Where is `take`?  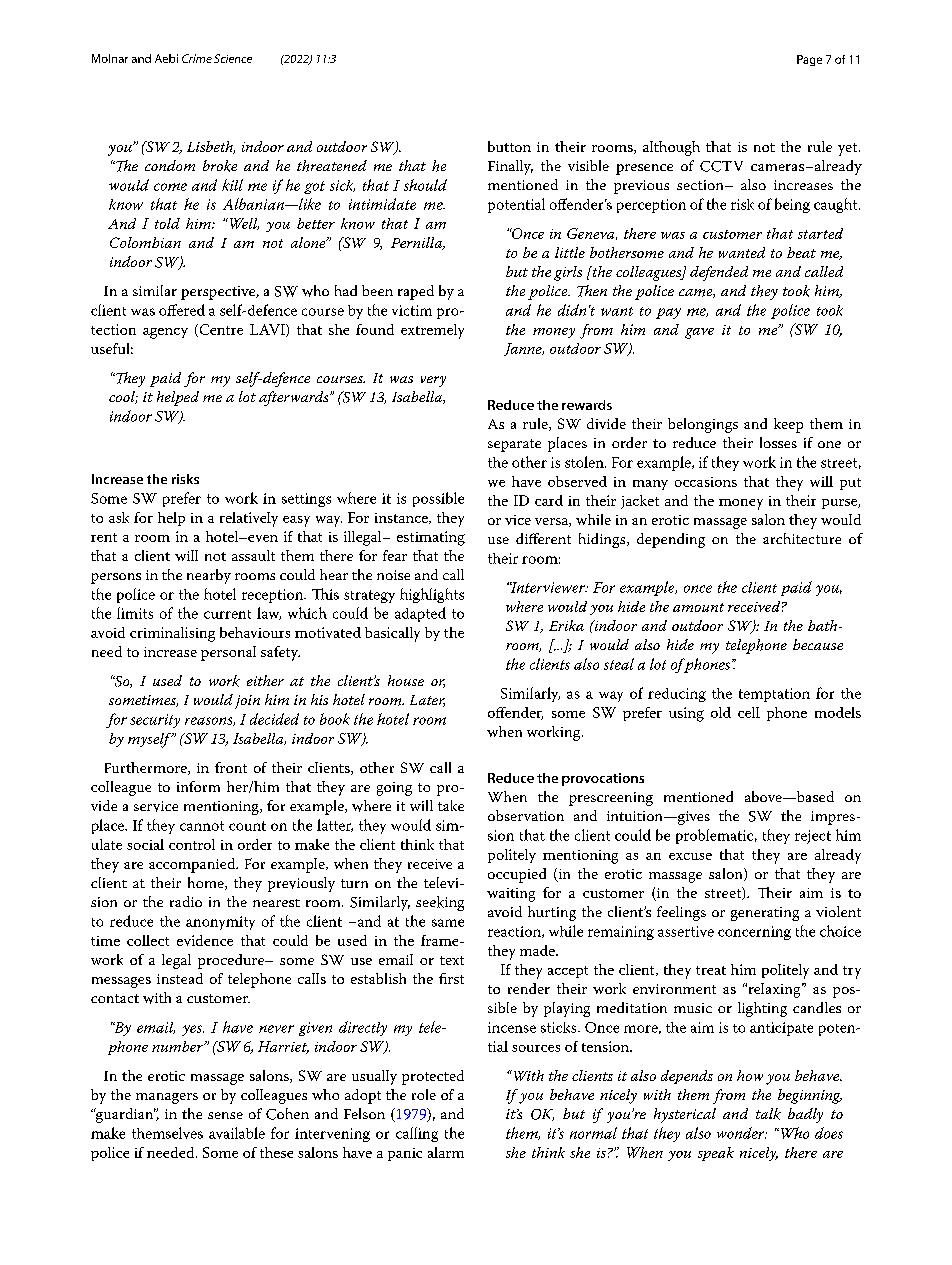
take is located at coordinates (451, 805).
